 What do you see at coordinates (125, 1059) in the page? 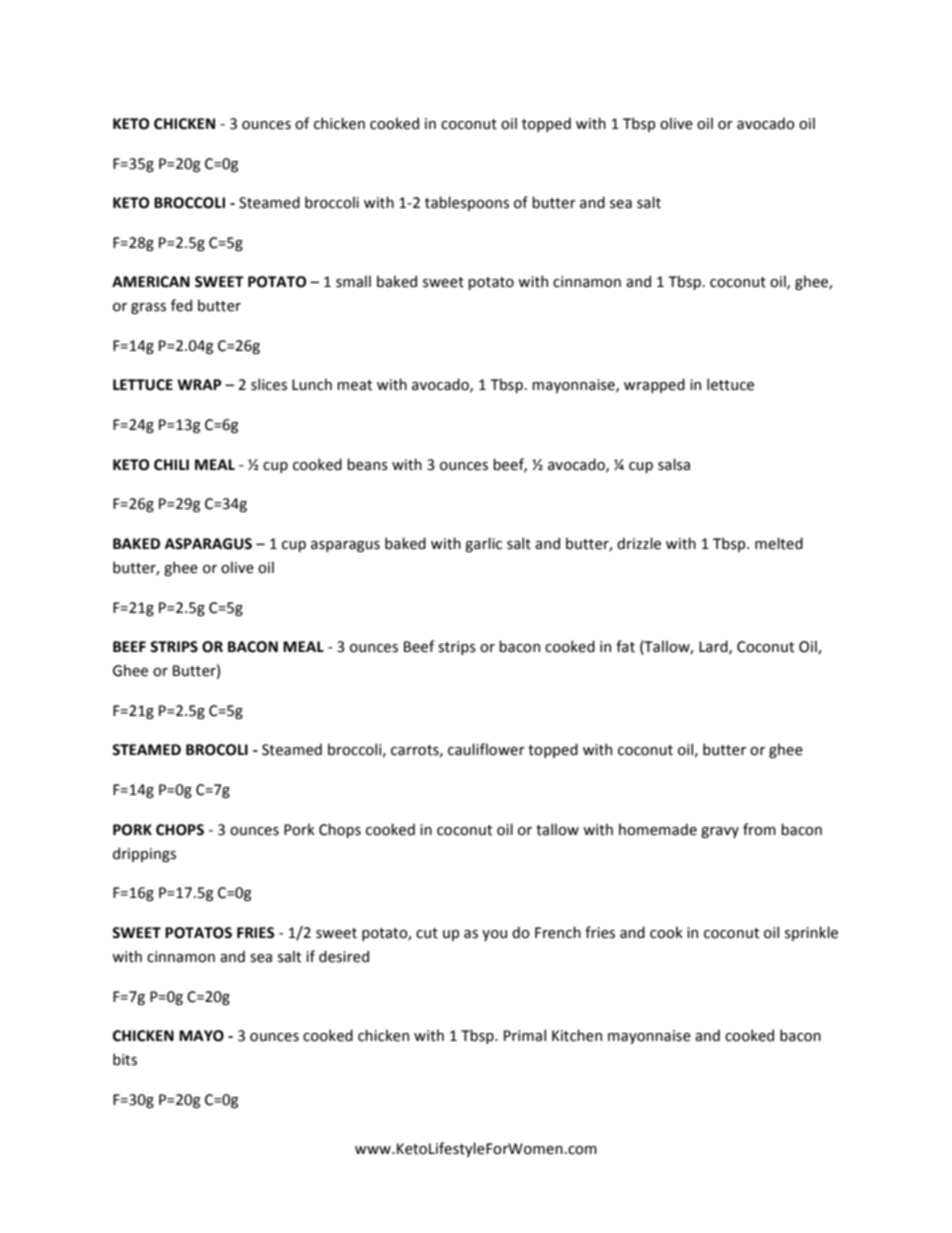
I see `bits` at bounding box center [125, 1059].
